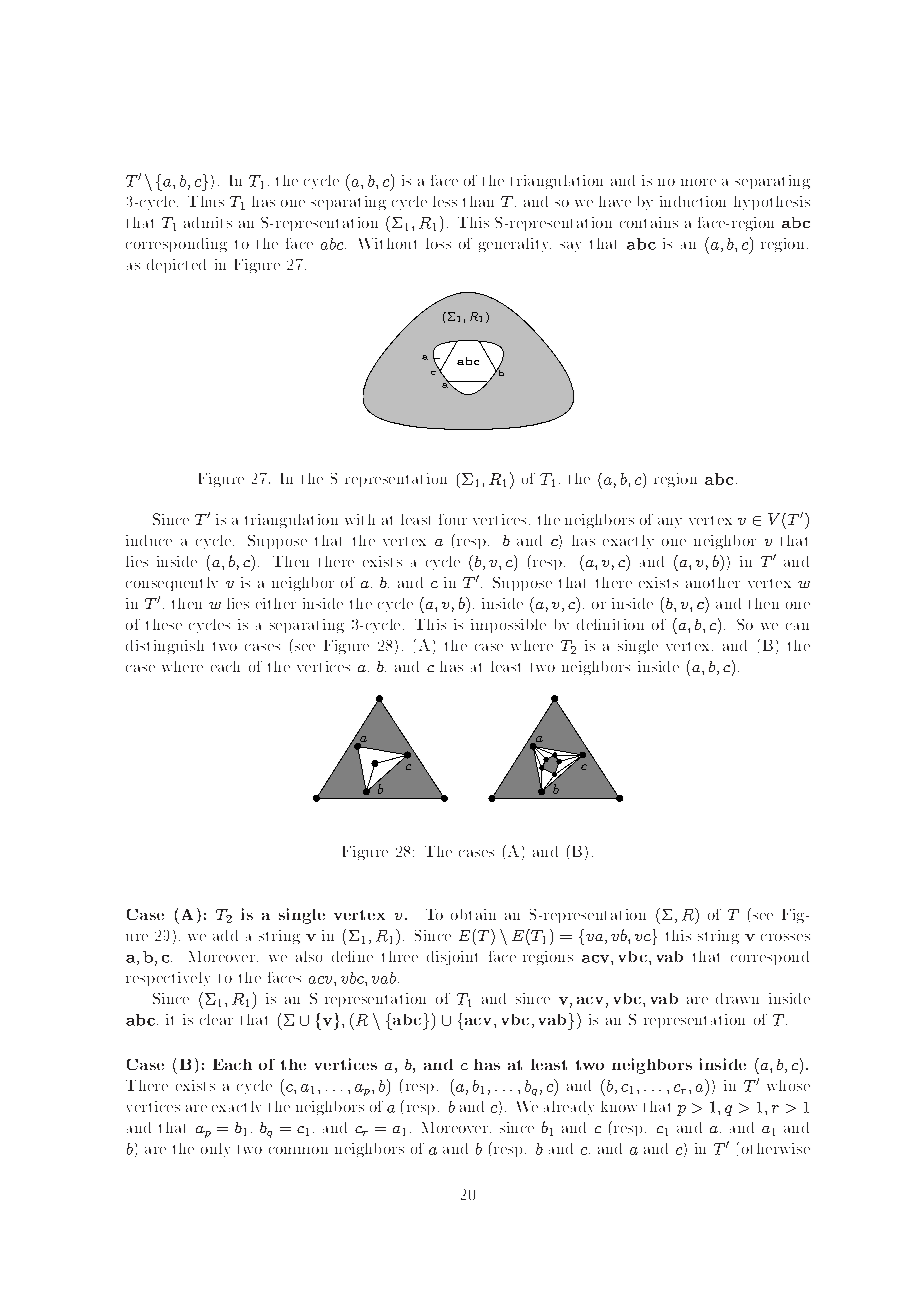  Describe the element at coordinates (208, 222) in the screenshot. I see `admits` at that location.
